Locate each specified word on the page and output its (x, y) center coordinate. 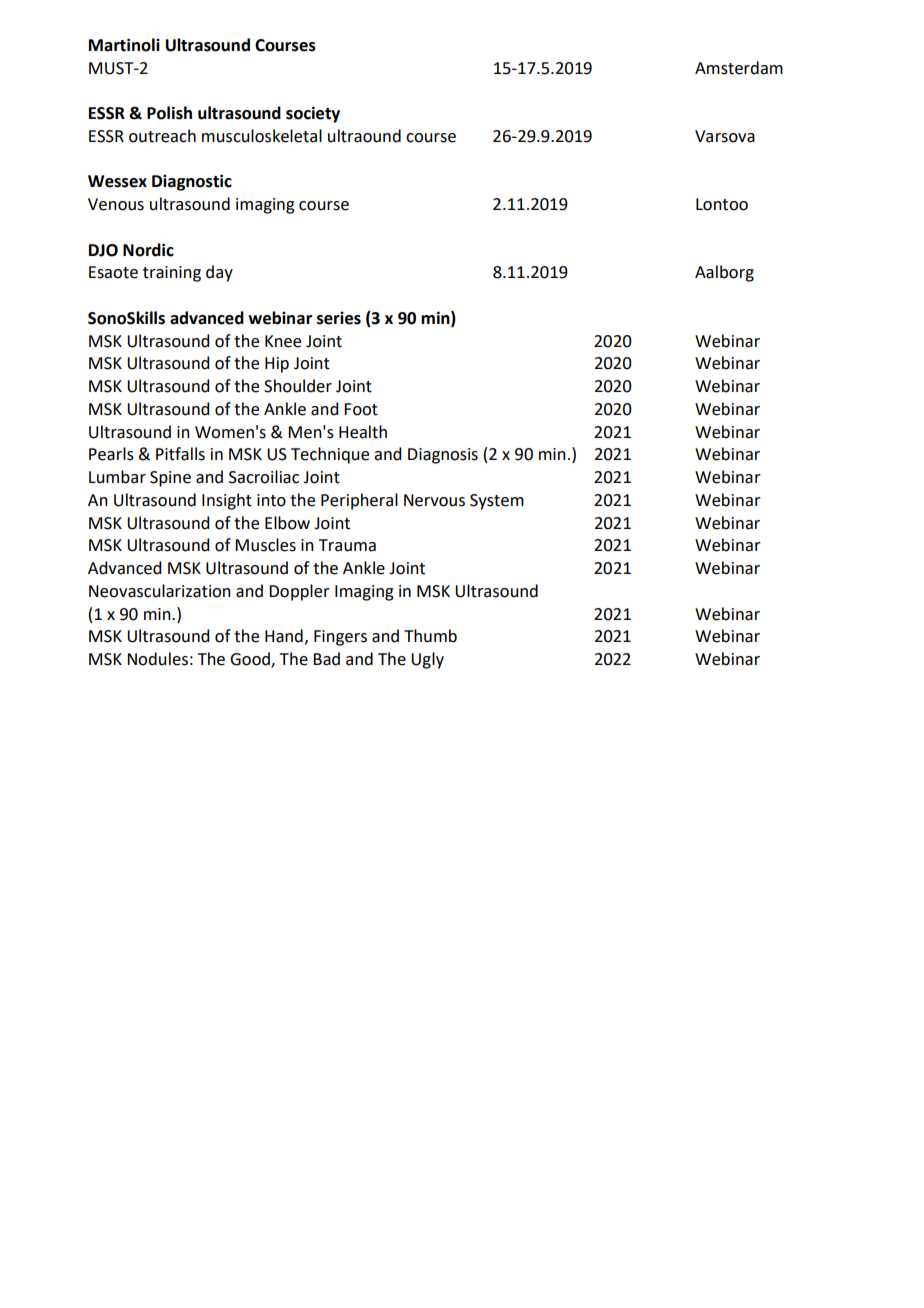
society (313, 114)
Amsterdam (739, 68)
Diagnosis (443, 456)
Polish (169, 113)
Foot (361, 409)
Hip (277, 365)
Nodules (157, 659)
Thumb (430, 636)
